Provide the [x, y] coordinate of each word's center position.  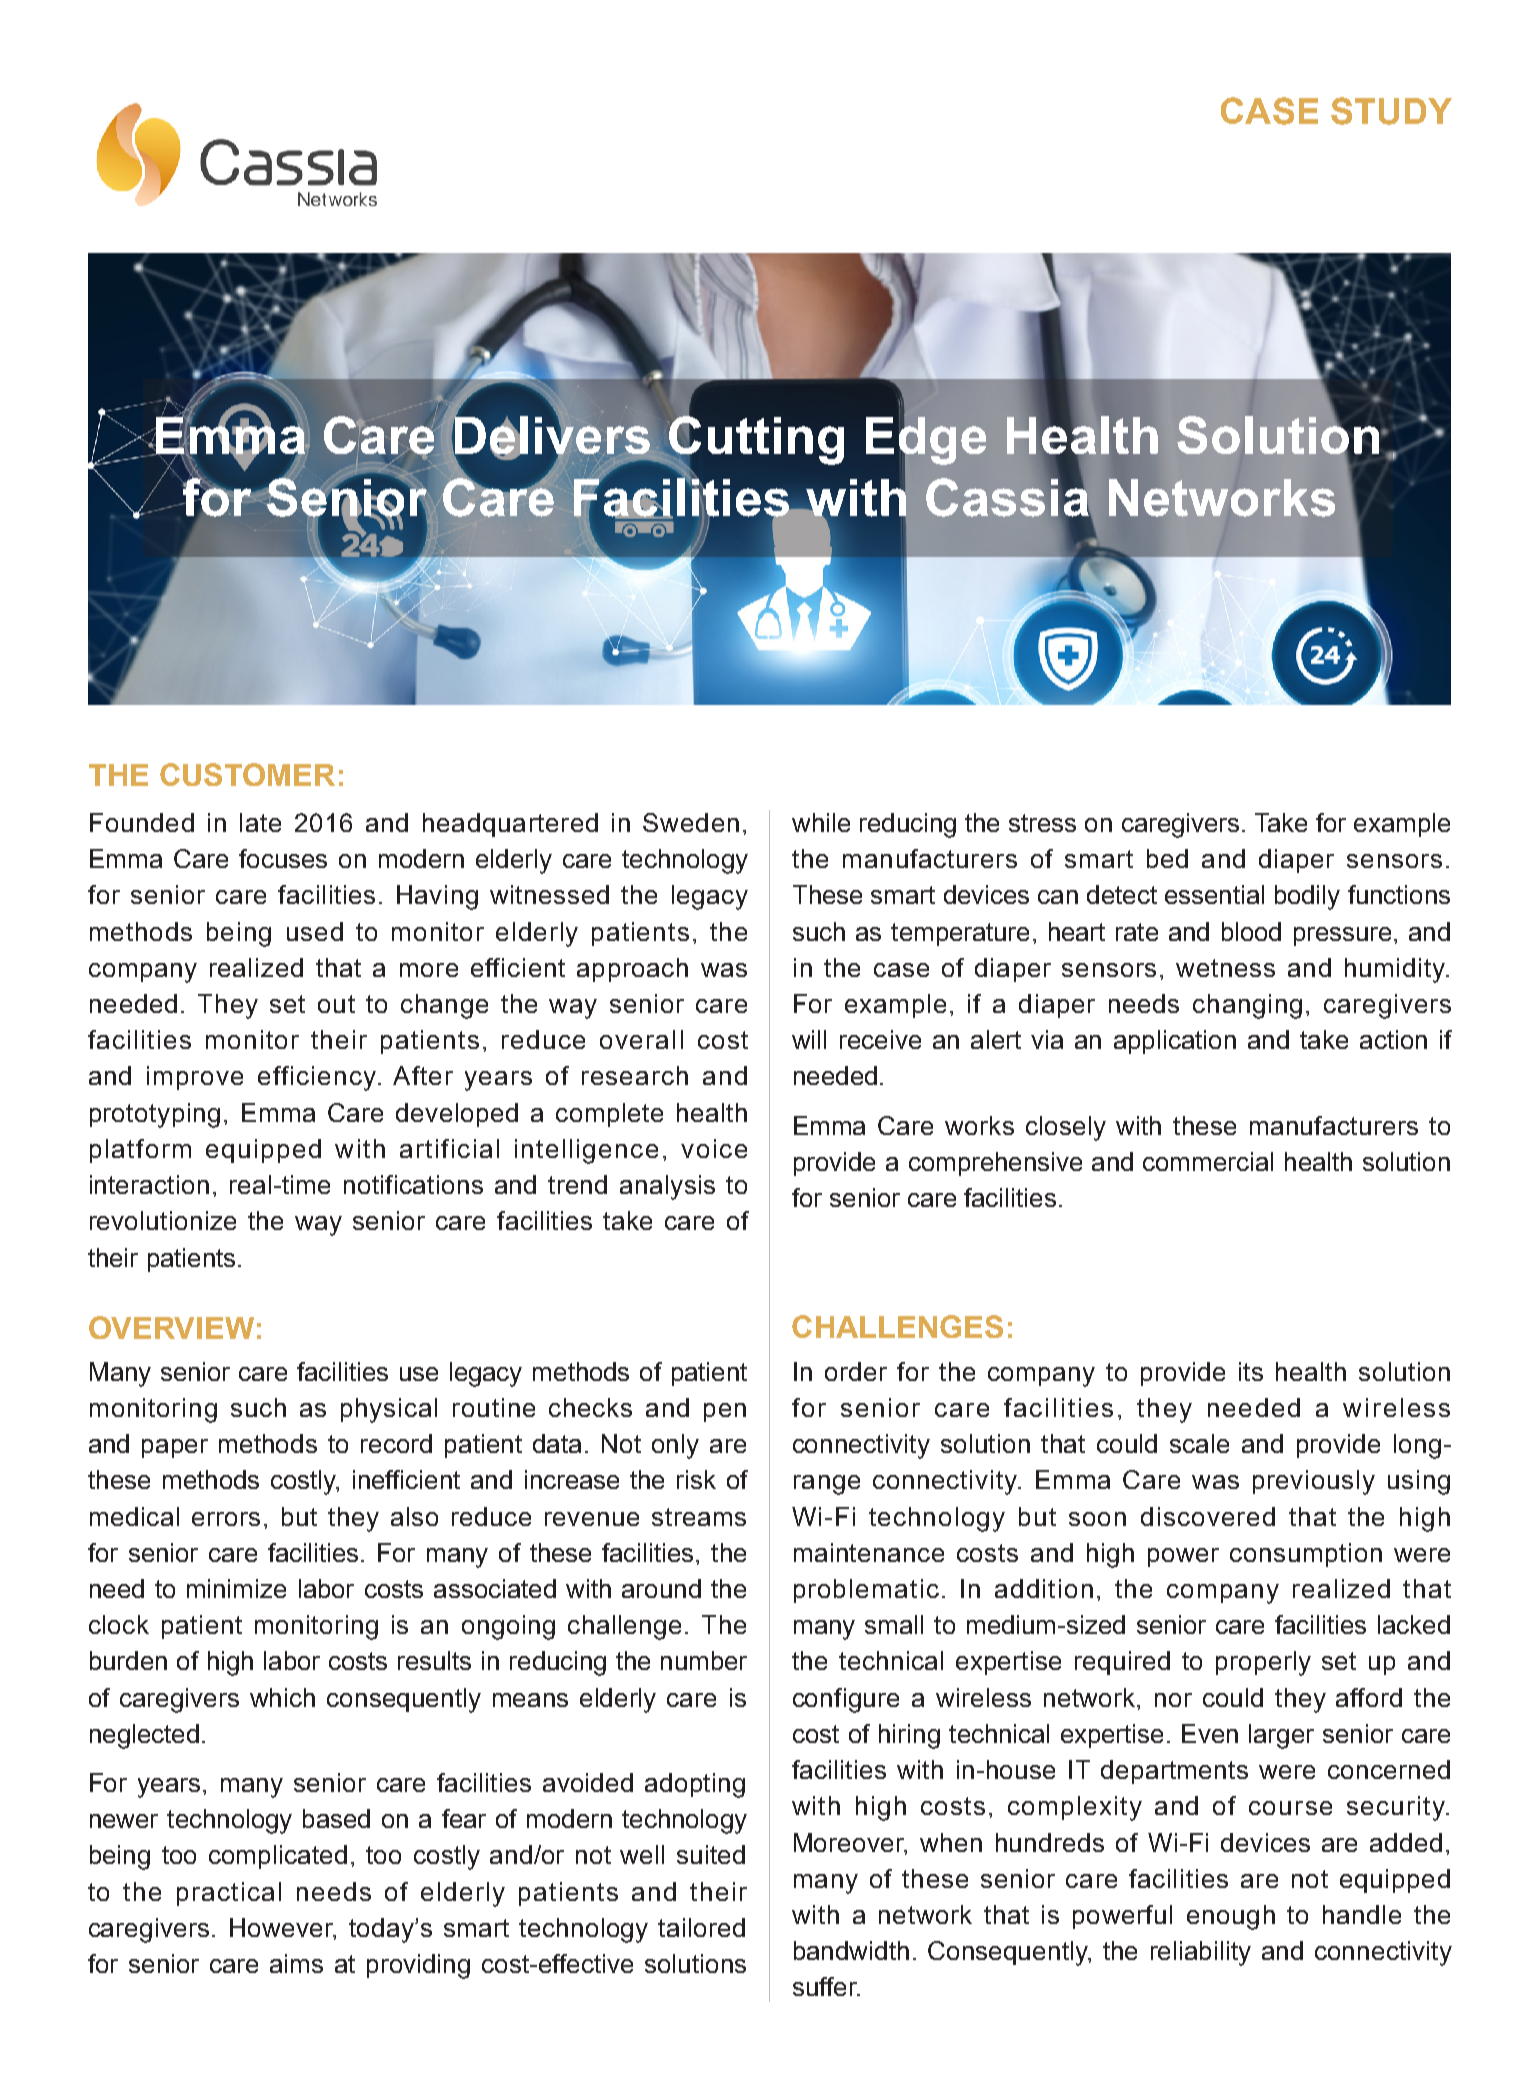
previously [1314, 1482]
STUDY [1391, 111]
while [821, 822]
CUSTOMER [247, 774]
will [809, 1039]
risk [696, 1479]
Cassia [1008, 497]
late [260, 822]
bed [1167, 858]
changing [1247, 1006]
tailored [701, 1927]
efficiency [318, 1078]
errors [226, 1519]
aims [296, 1963]
